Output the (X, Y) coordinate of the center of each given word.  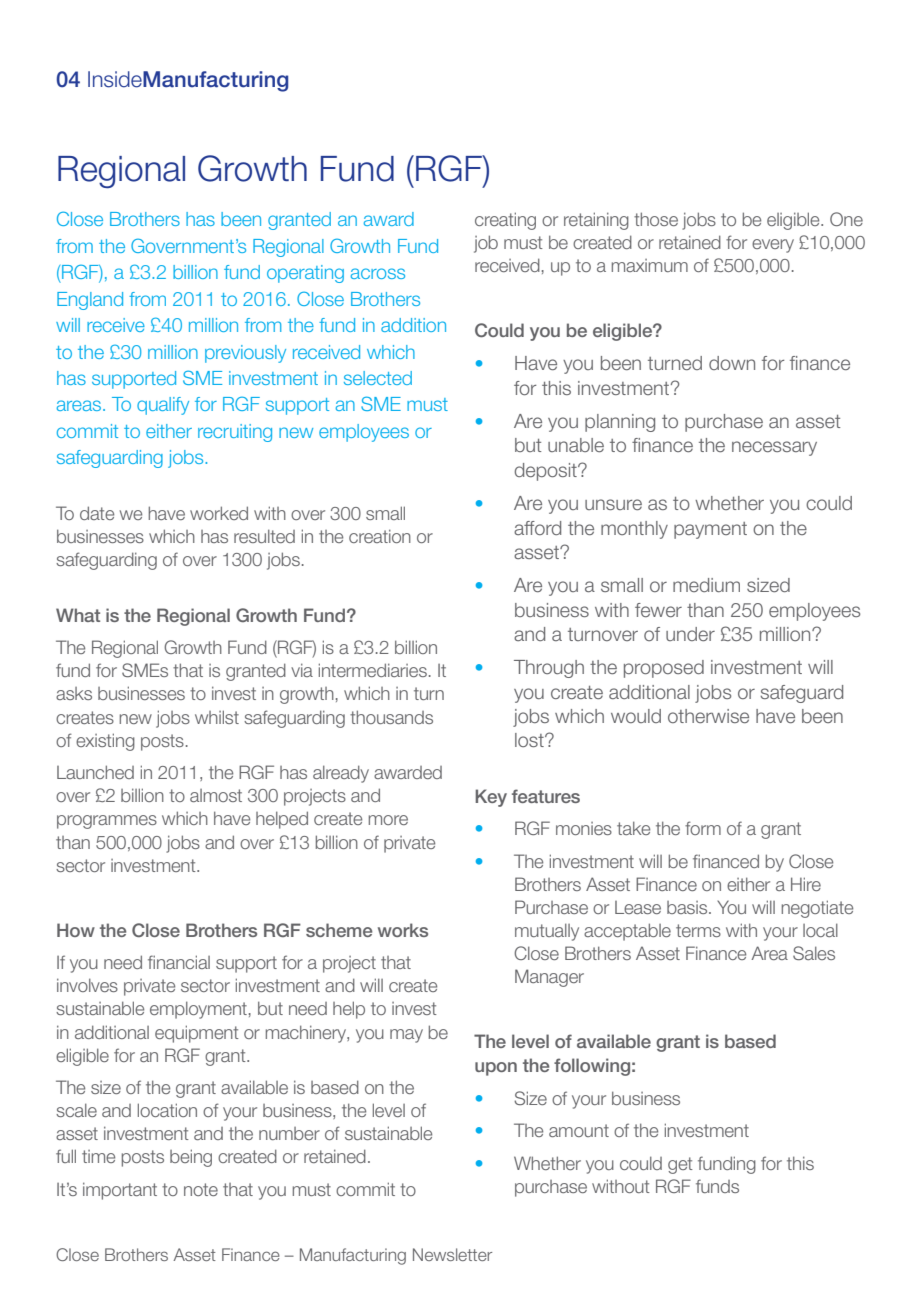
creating (505, 221)
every (773, 246)
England (90, 301)
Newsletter (452, 1254)
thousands (391, 717)
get (680, 1165)
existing (105, 742)
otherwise (708, 716)
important (120, 1191)
